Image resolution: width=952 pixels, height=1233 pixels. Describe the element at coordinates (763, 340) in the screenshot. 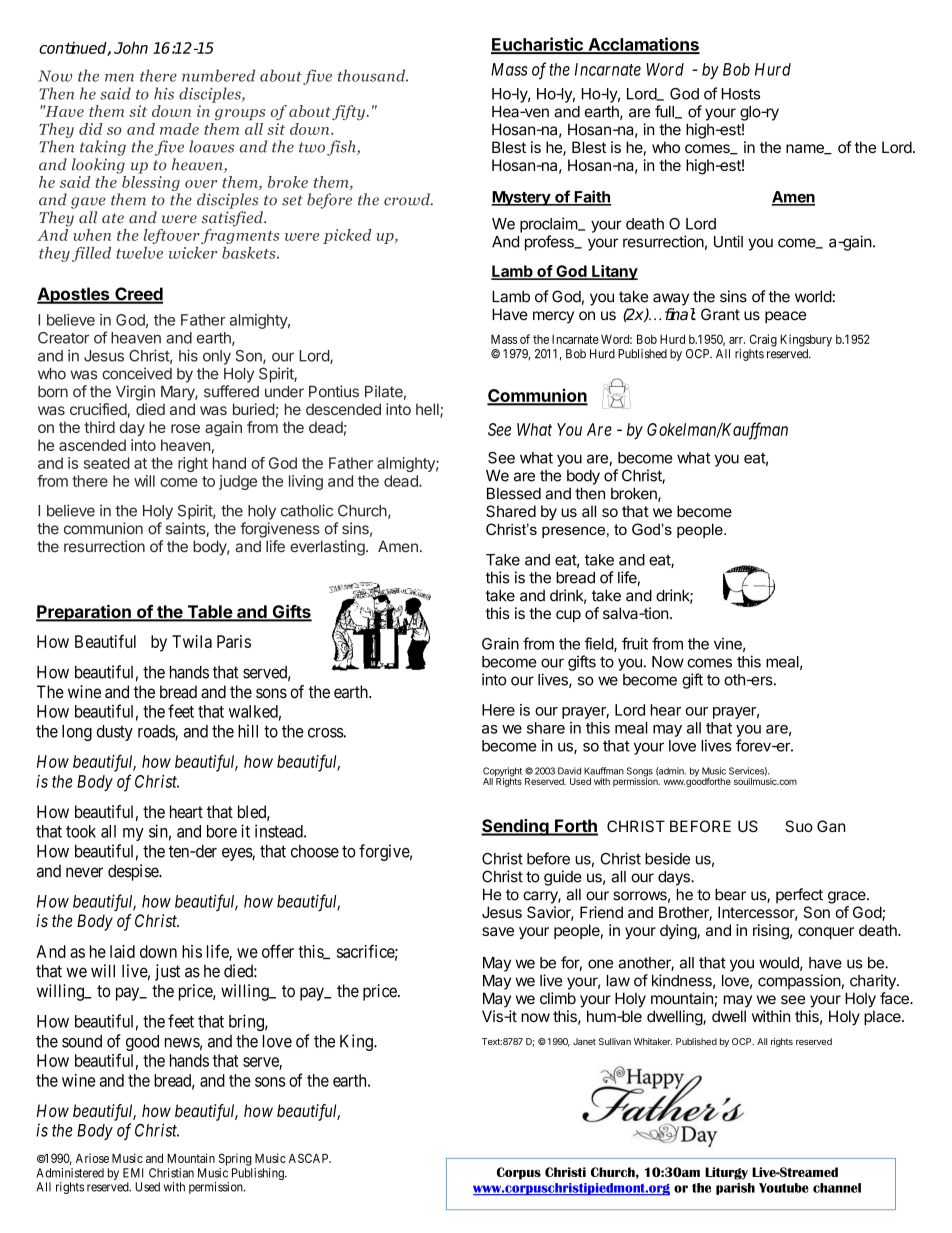

I see `Craig` at that location.
